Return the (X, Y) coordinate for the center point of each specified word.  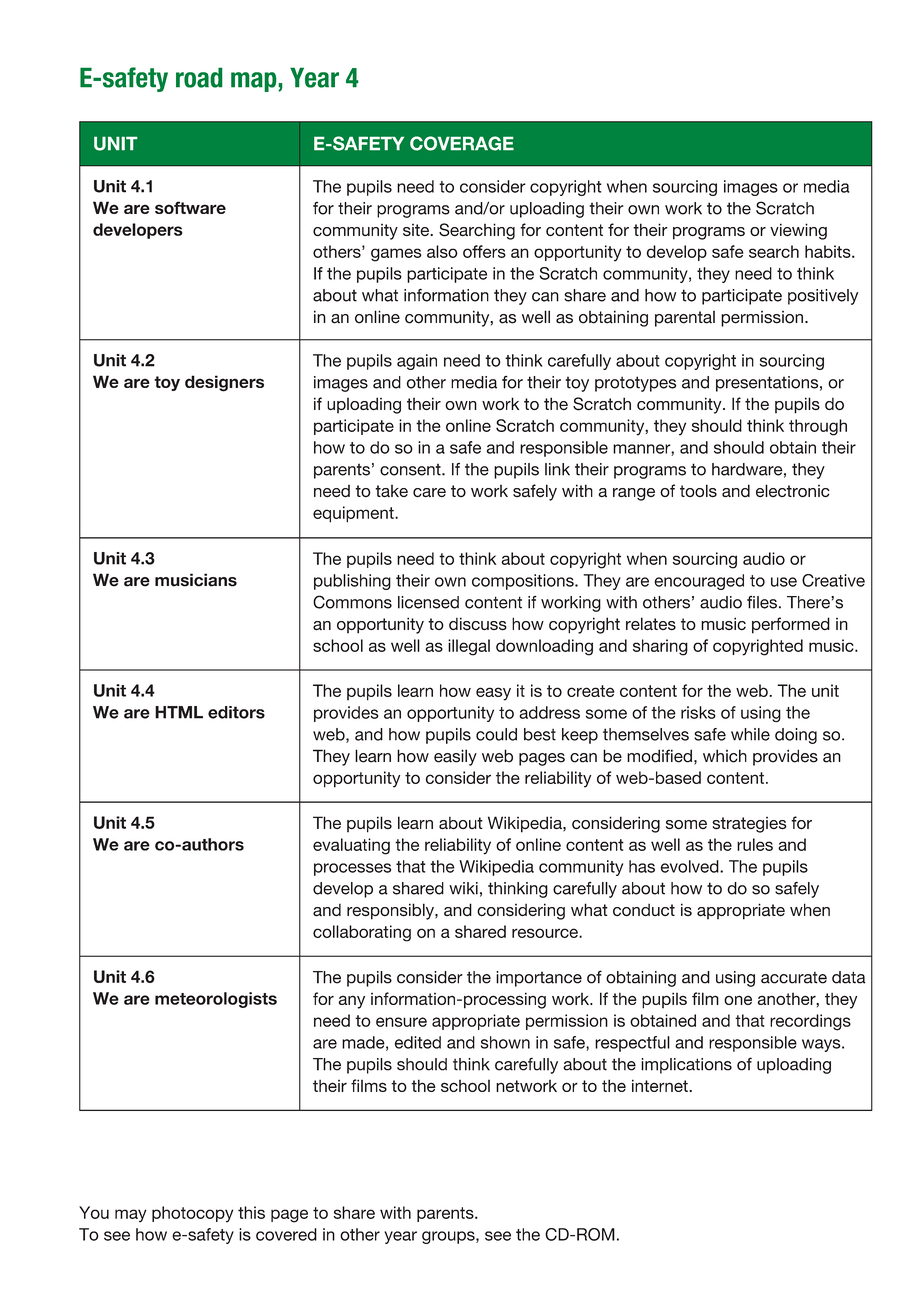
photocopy (192, 1214)
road (199, 77)
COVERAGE (462, 143)
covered (286, 1234)
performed (791, 625)
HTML (179, 712)
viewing (798, 231)
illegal (469, 647)
